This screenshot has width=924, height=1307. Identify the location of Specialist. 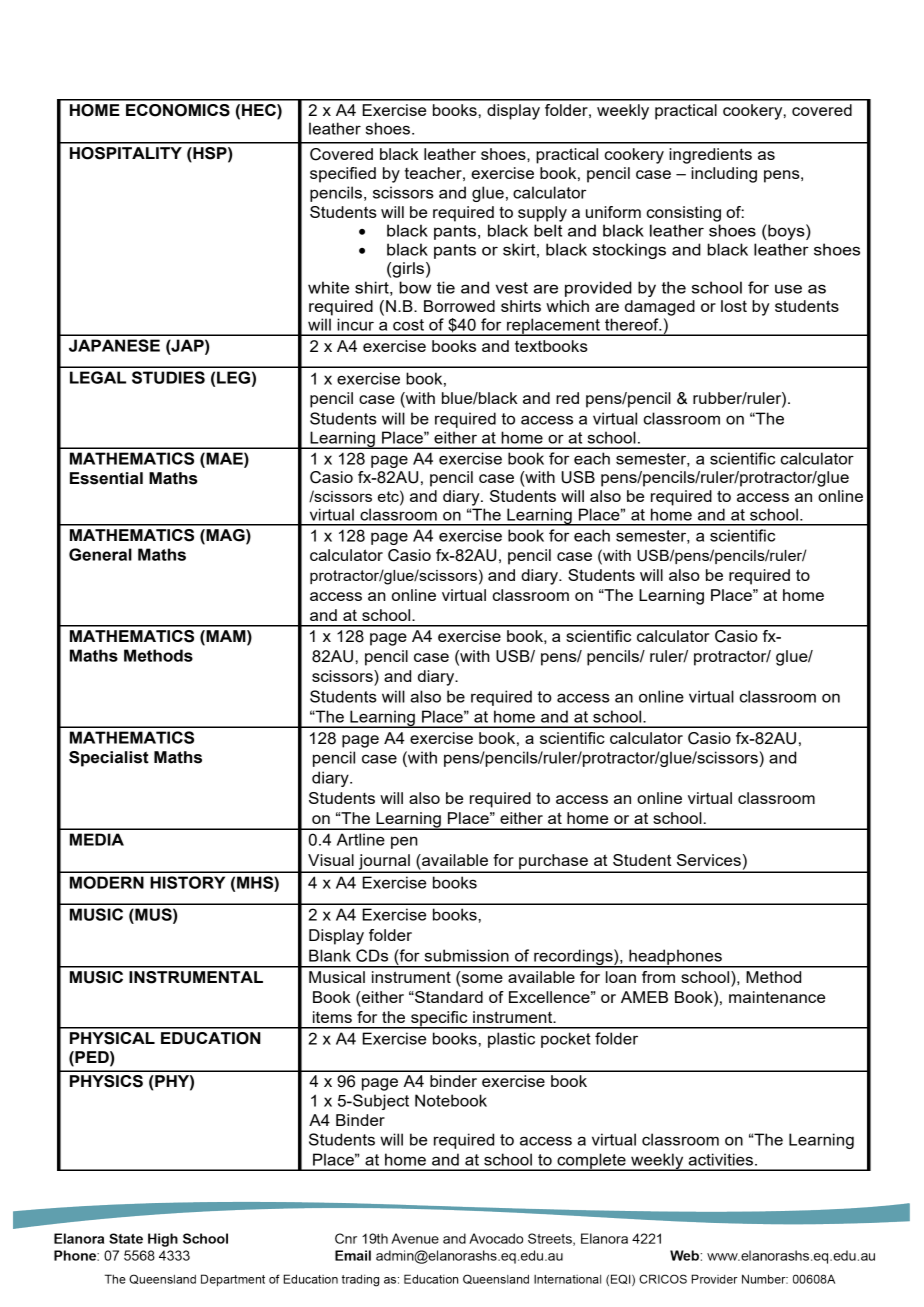
(109, 759).
